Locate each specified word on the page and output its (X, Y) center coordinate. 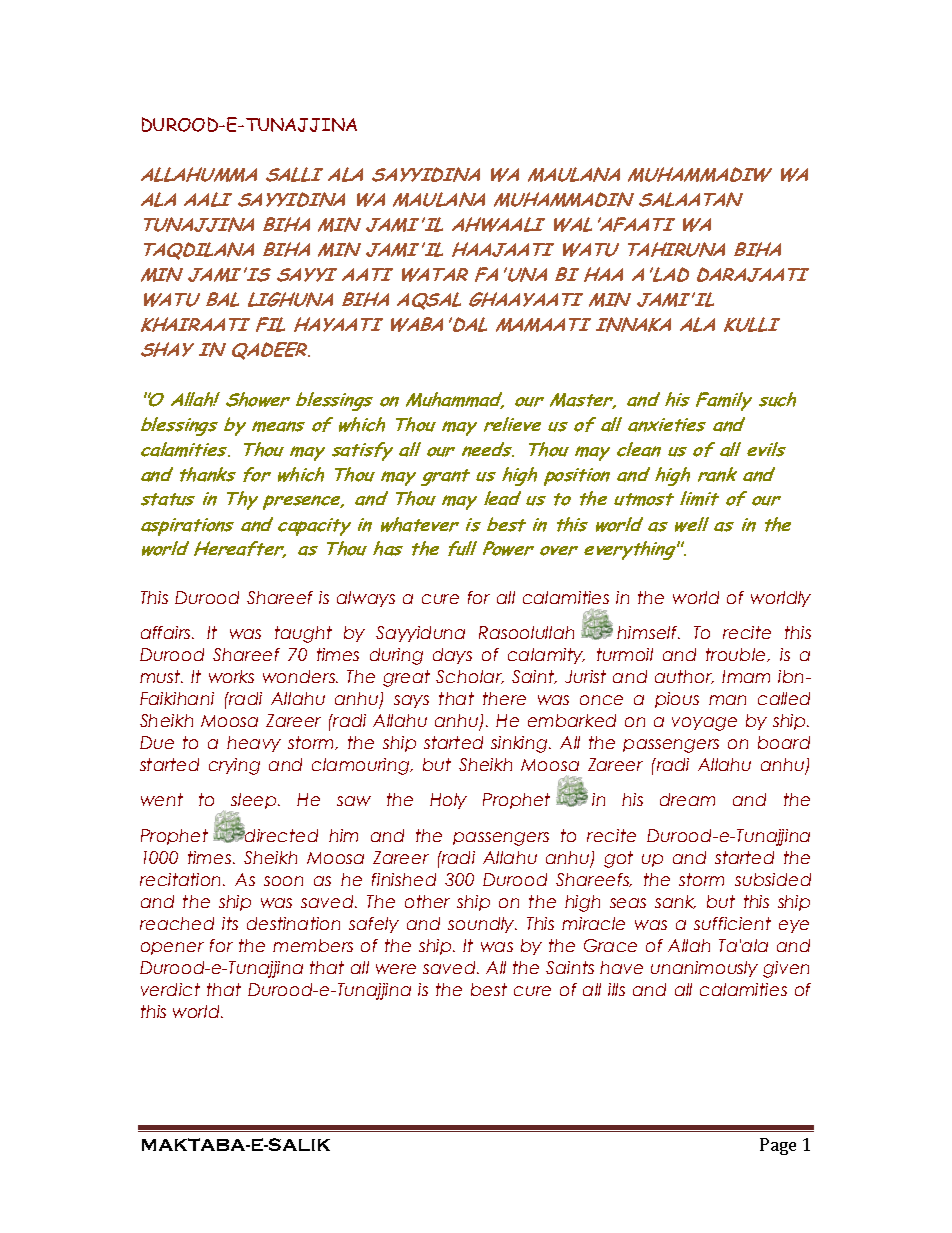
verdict (170, 989)
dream (687, 799)
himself (648, 632)
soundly (482, 925)
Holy (448, 801)
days (452, 656)
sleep (254, 803)
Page (778, 1146)
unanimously (704, 969)
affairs (167, 632)
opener (172, 948)
